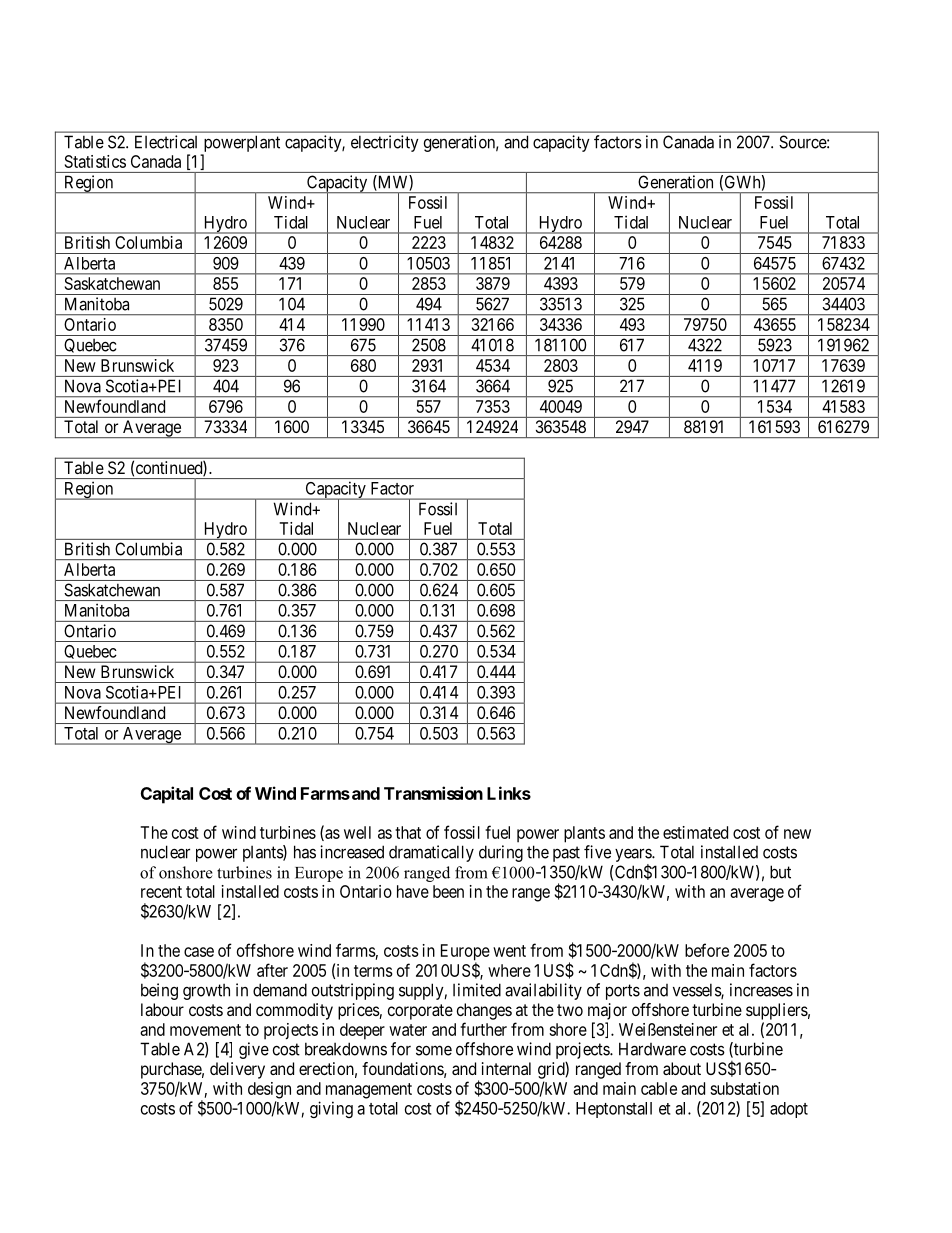  What do you see at coordinates (166, 142) in the screenshot?
I see `Electrical` at bounding box center [166, 142].
